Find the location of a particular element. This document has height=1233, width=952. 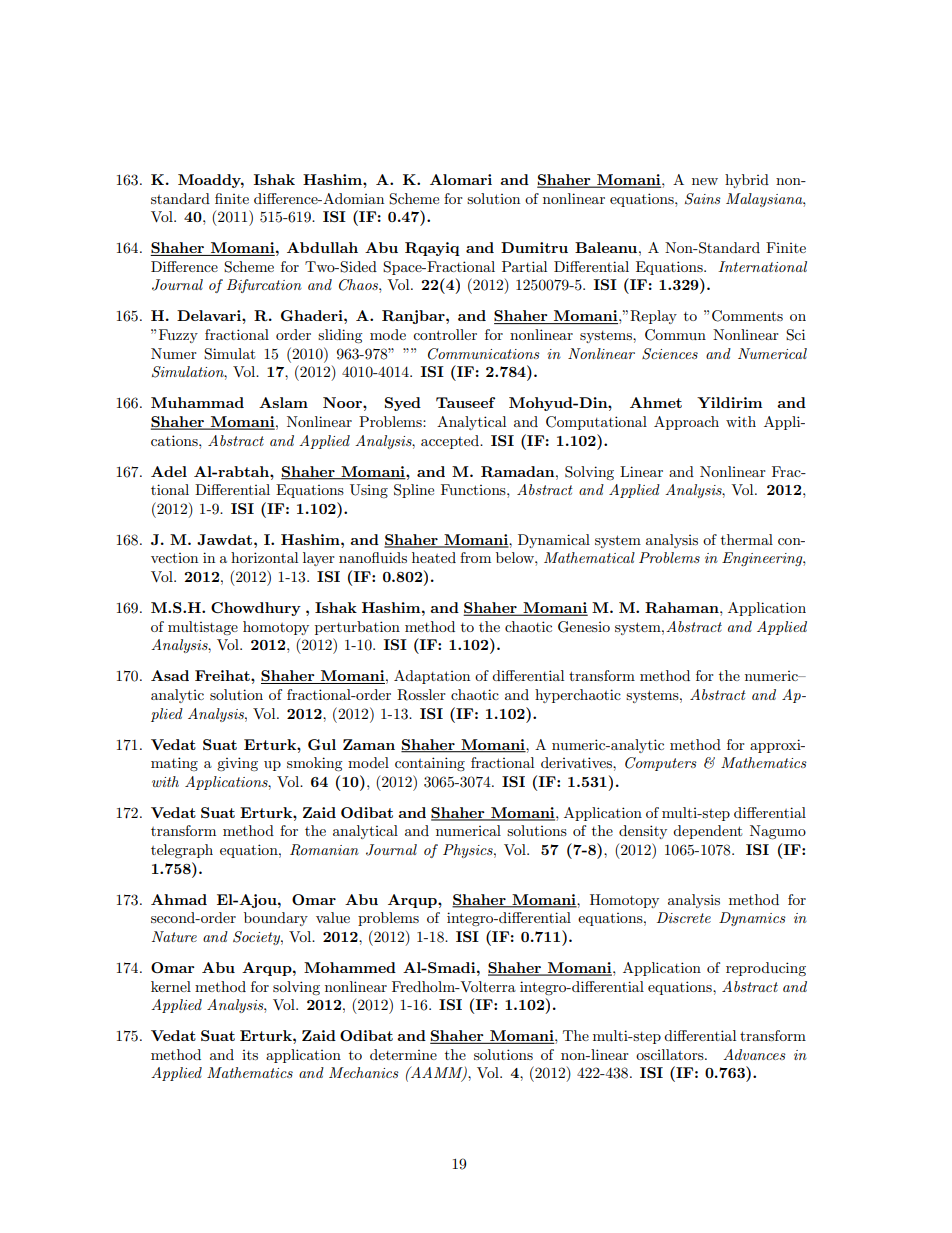

new is located at coordinates (705, 181).
